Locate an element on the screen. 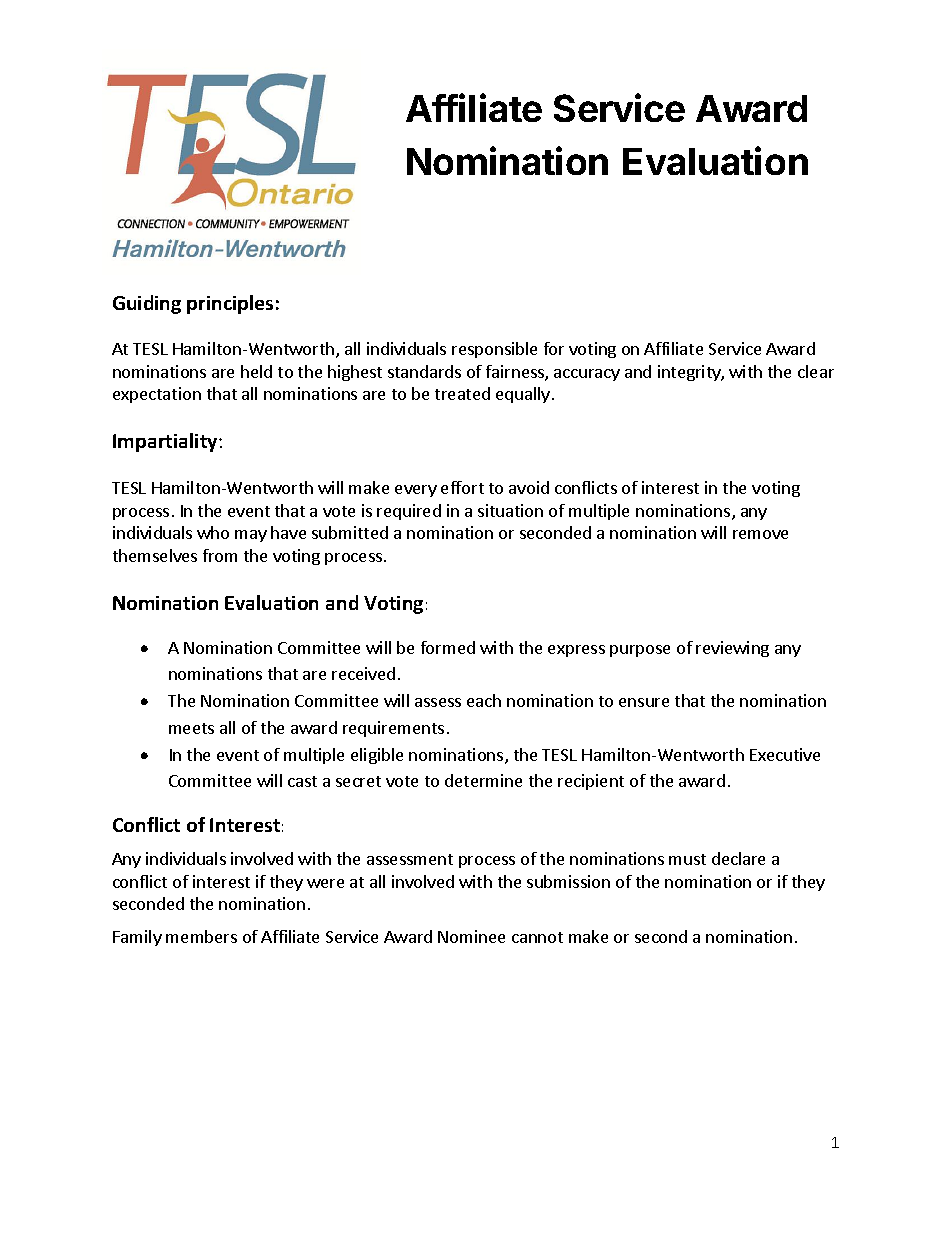 Image resolution: width=952 pixels, height=1233 pixels. formed is located at coordinates (448, 647).
